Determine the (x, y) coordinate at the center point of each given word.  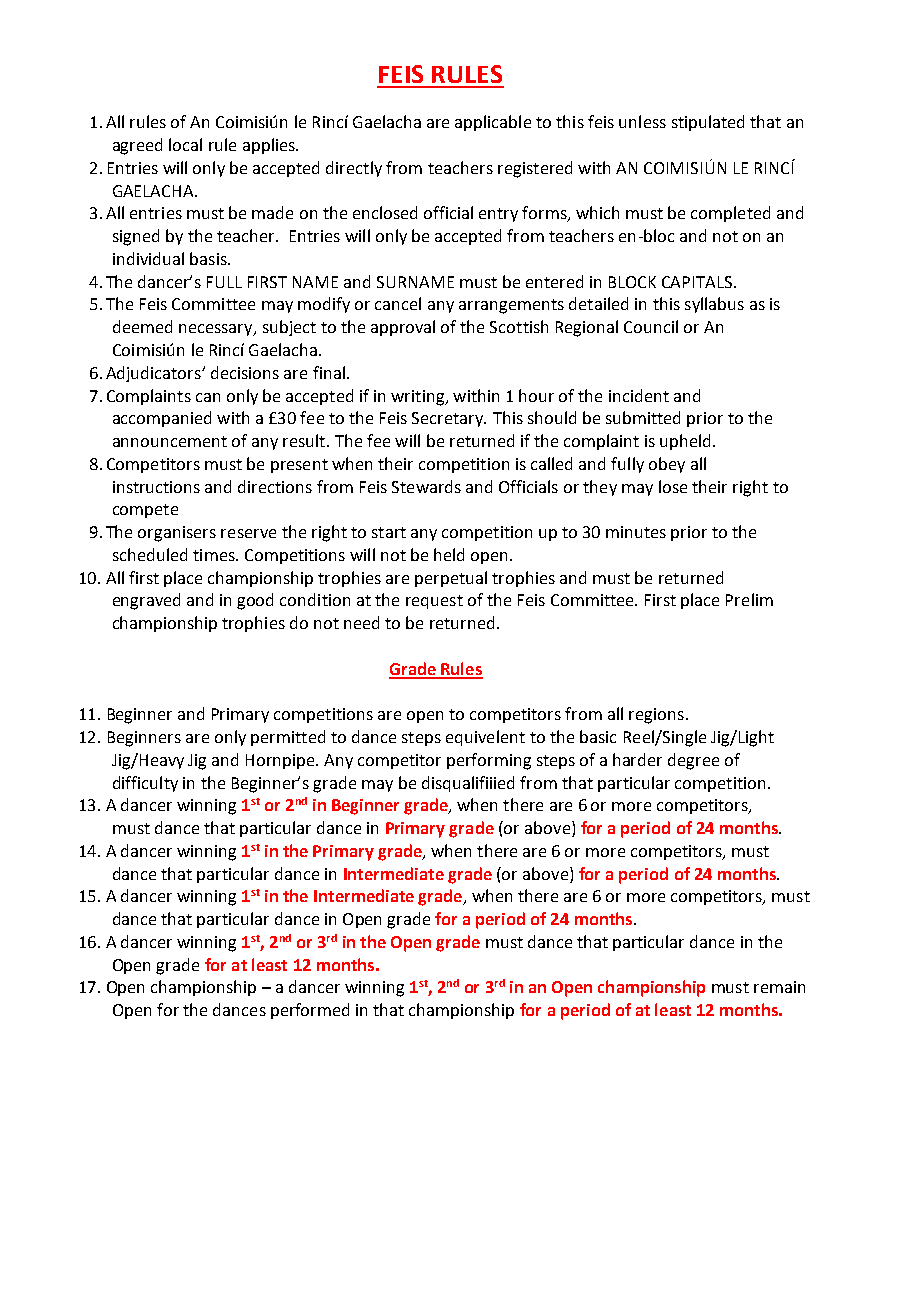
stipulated (708, 123)
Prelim (749, 599)
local (185, 144)
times (215, 555)
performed (310, 1011)
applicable (493, 123)
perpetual (451, 579)
